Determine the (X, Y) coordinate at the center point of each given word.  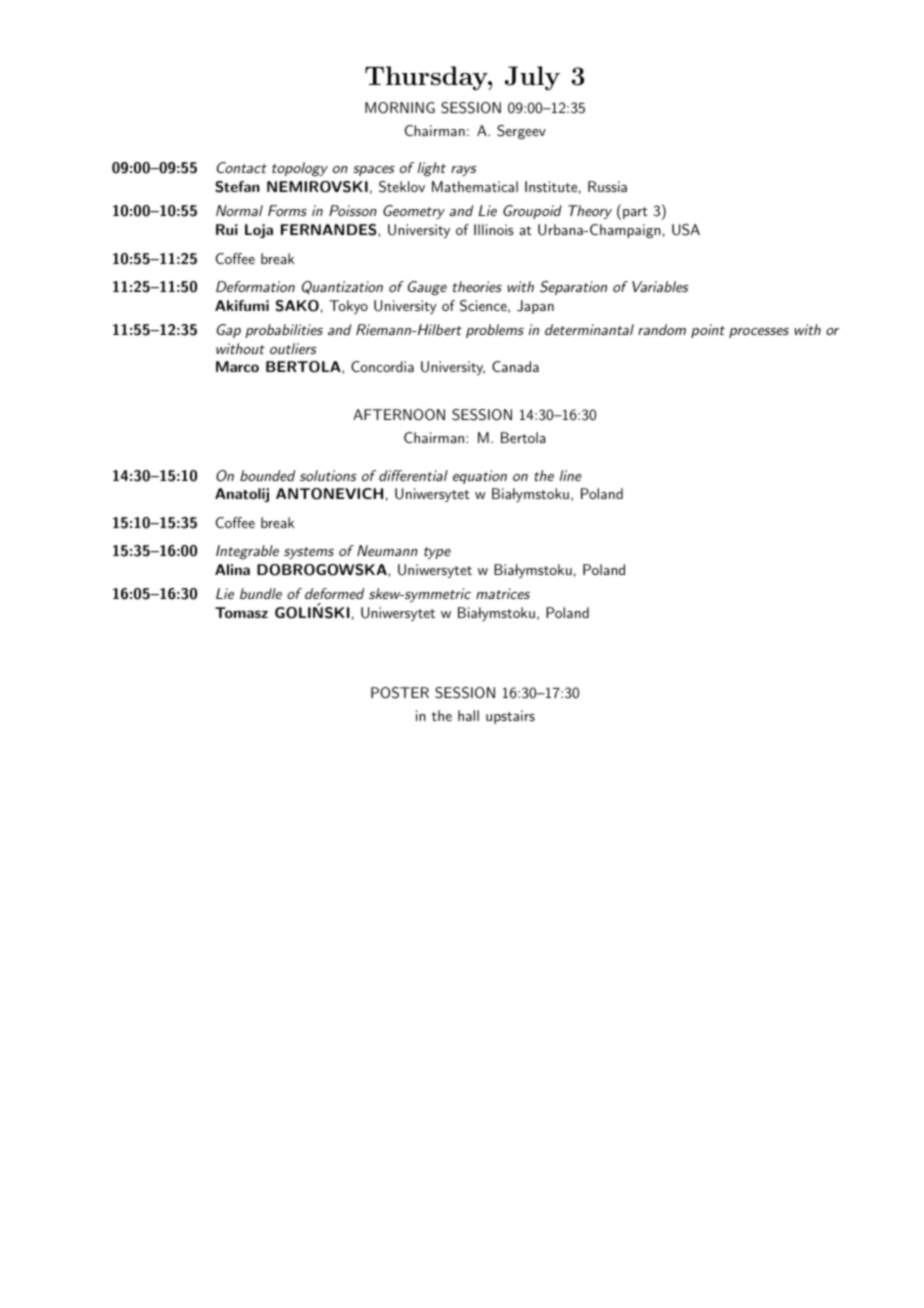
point (708, 331)
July (532, 78)
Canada (515, 366)
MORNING (400, 108)
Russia (607, 186)
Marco (237, 366)
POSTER (400, 693)
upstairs (510, 717)
